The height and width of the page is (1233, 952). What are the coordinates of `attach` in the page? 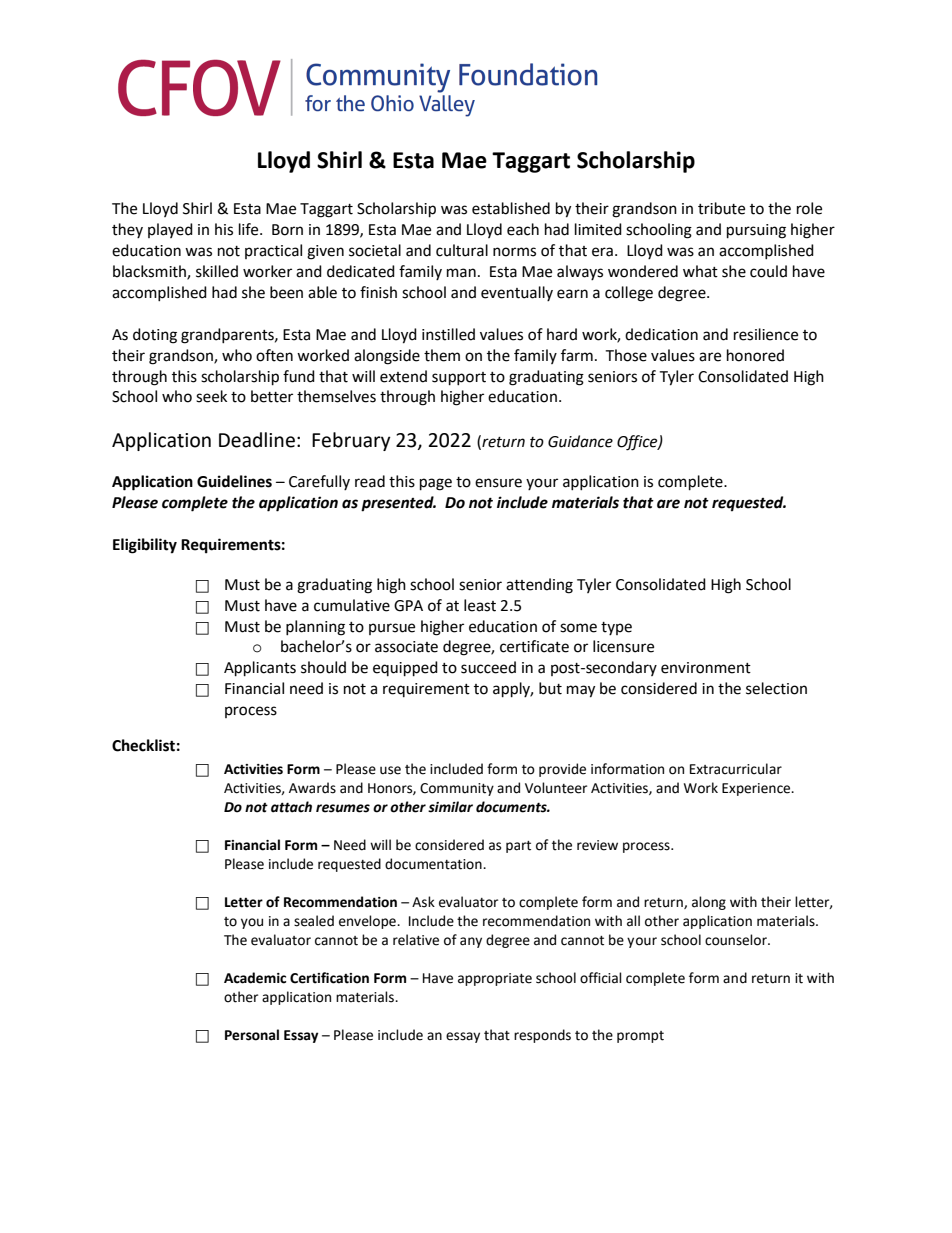 It's located at (291, 807).
